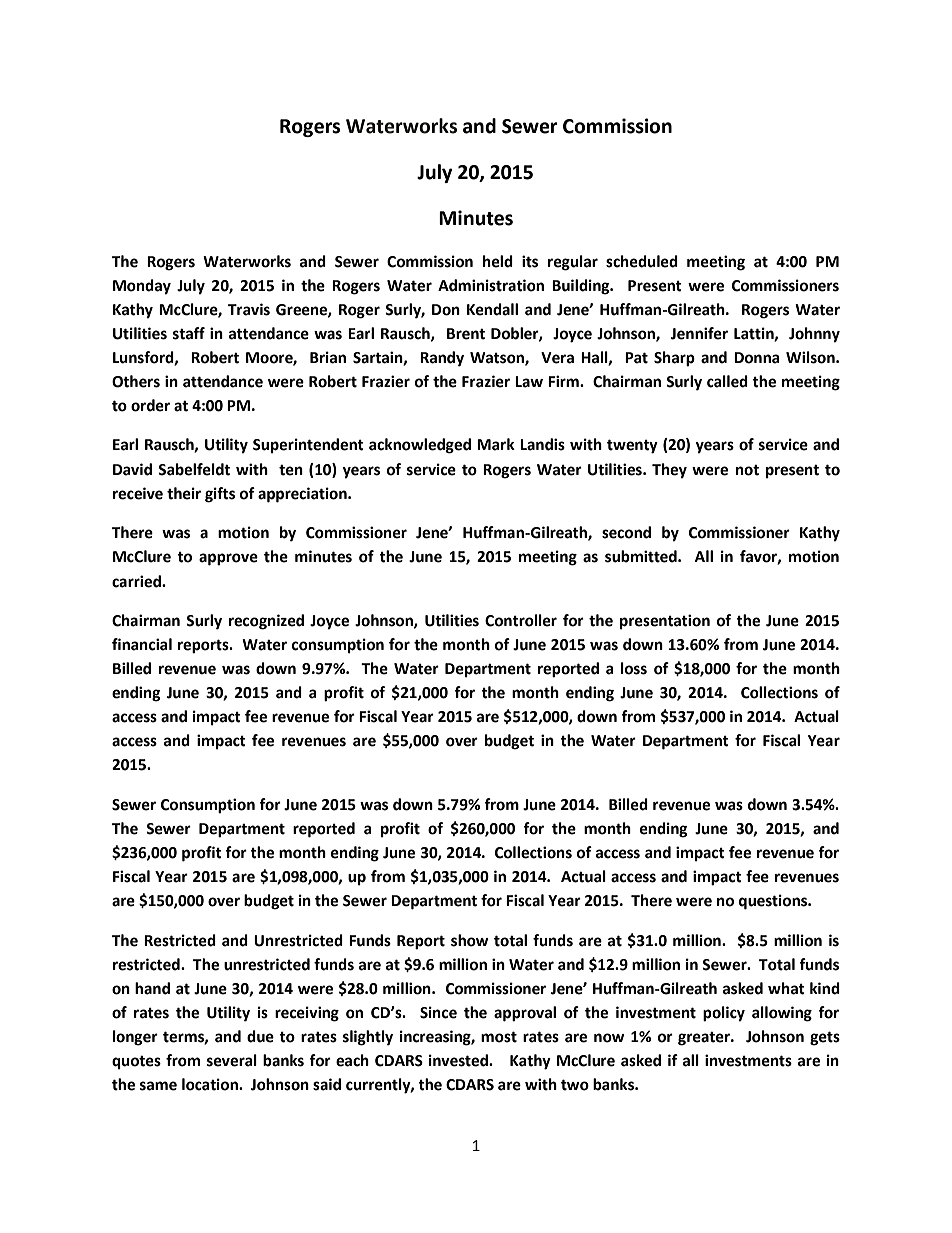  What do you see at coordinates (491, 285) in the screenshot?
I see `Administration` at bounding box center [491, 285].
